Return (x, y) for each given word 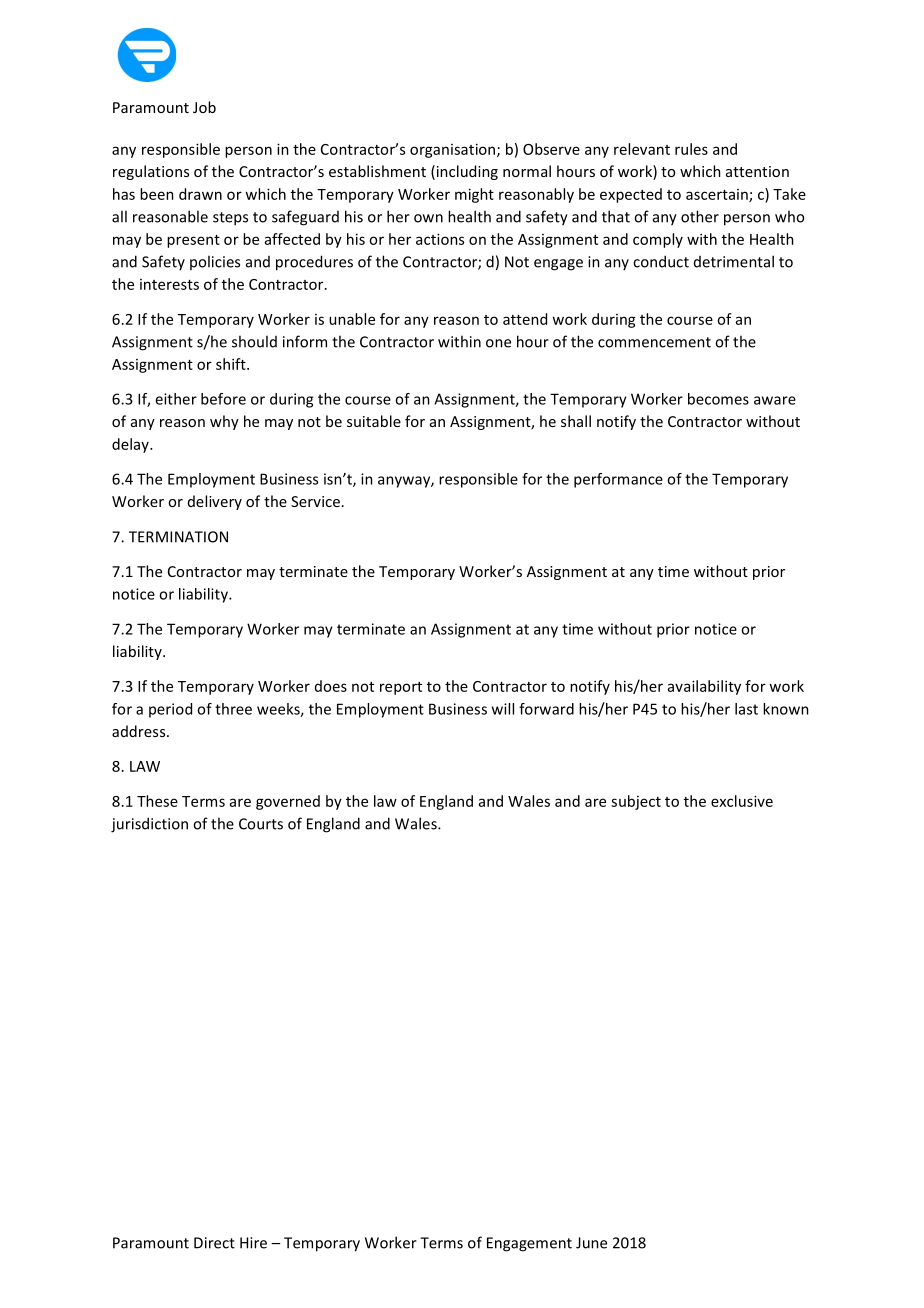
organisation (452, 150)
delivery (215, 502)
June (591, 1243)
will (503, 709)
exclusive (742, 801)
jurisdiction (149, 825)
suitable (374, 421)
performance (618, 480)
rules (691, 149)
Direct (214, 1243)
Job (204, 107)
